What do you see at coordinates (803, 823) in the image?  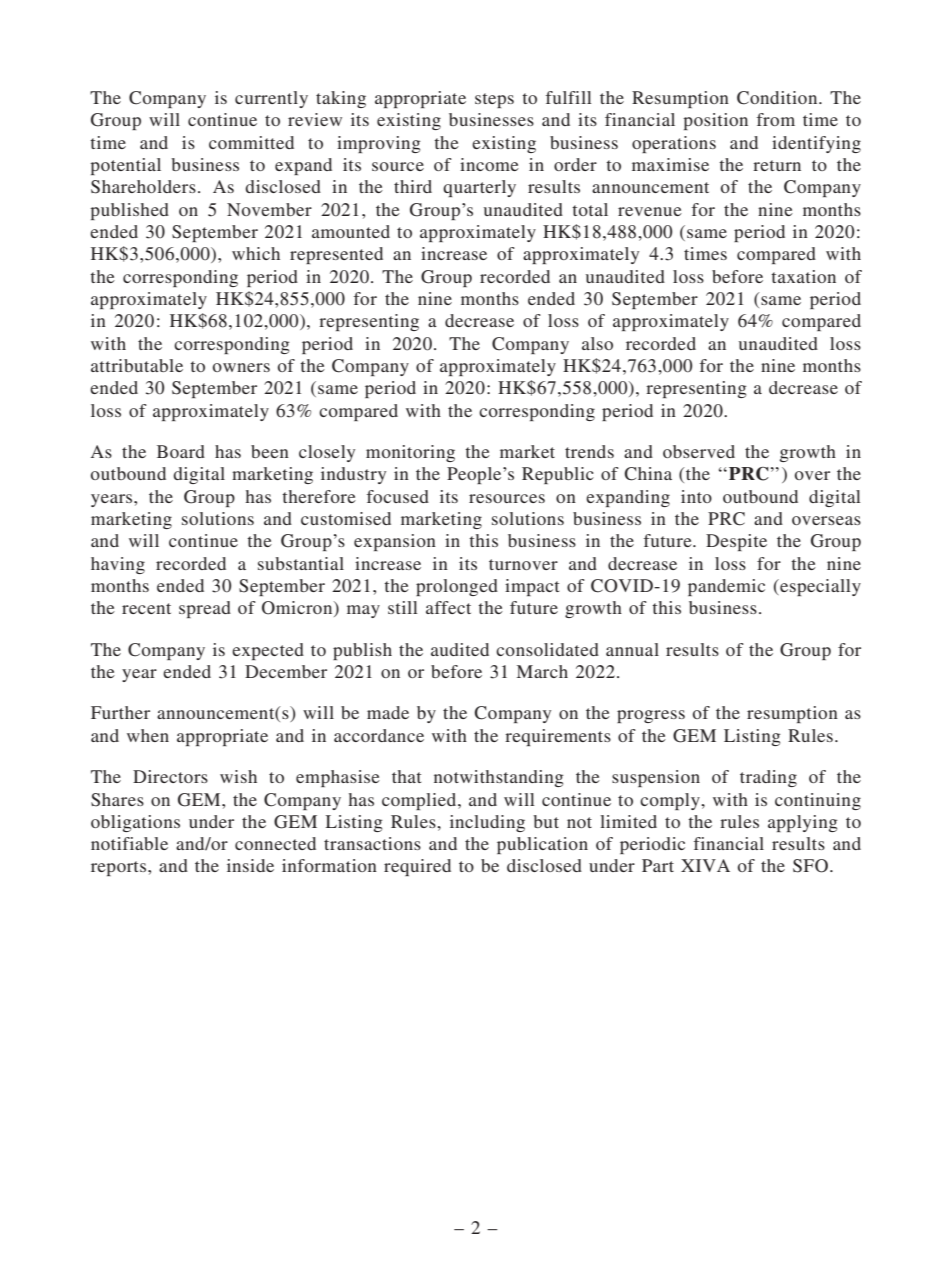 I see `applying` at bounding box center [803, 823].
